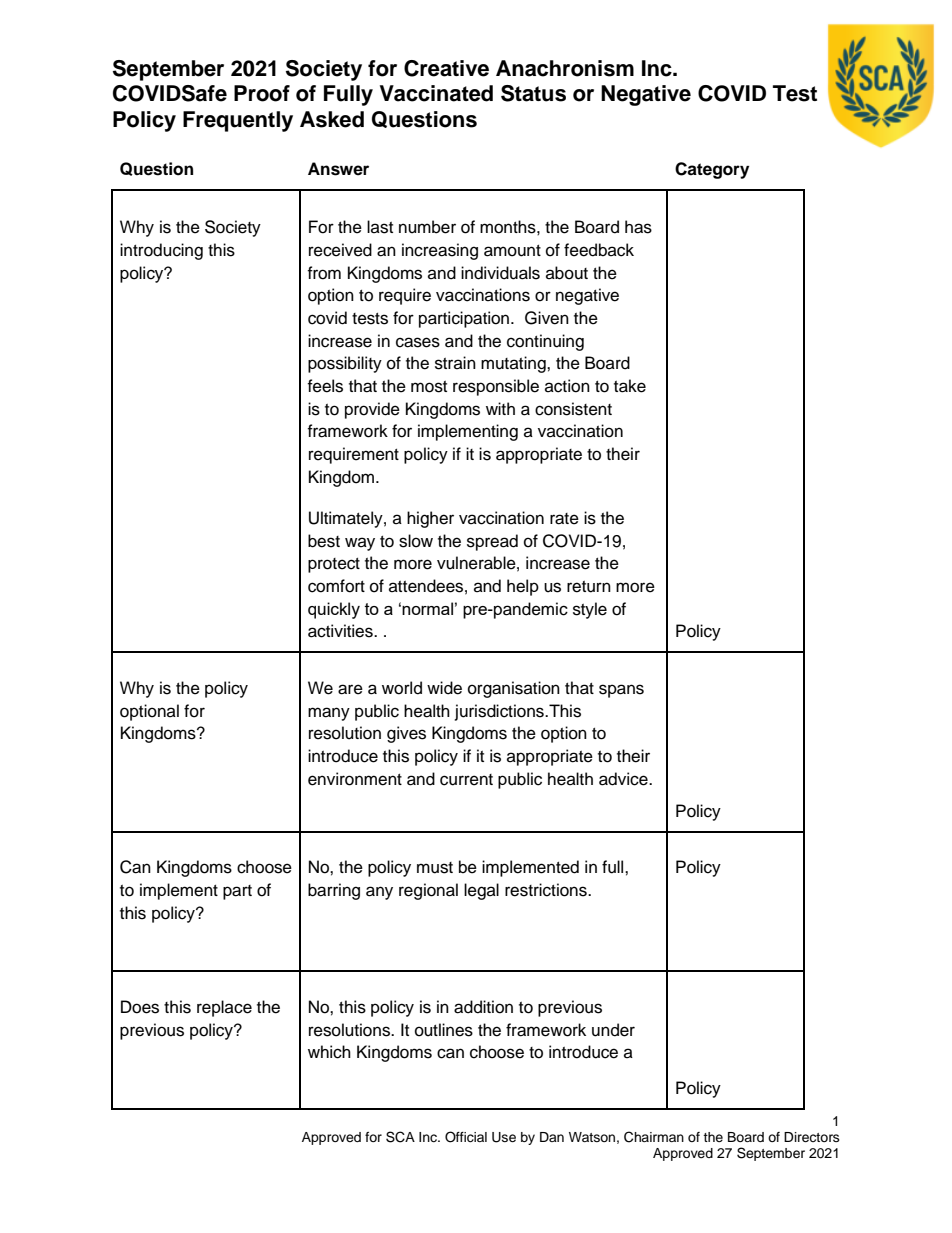 Image resolution: width=952 pixels, height=1233 pixels. Describe the element at coordinates (466, 1137) in the document. I see `Official` at that location.
